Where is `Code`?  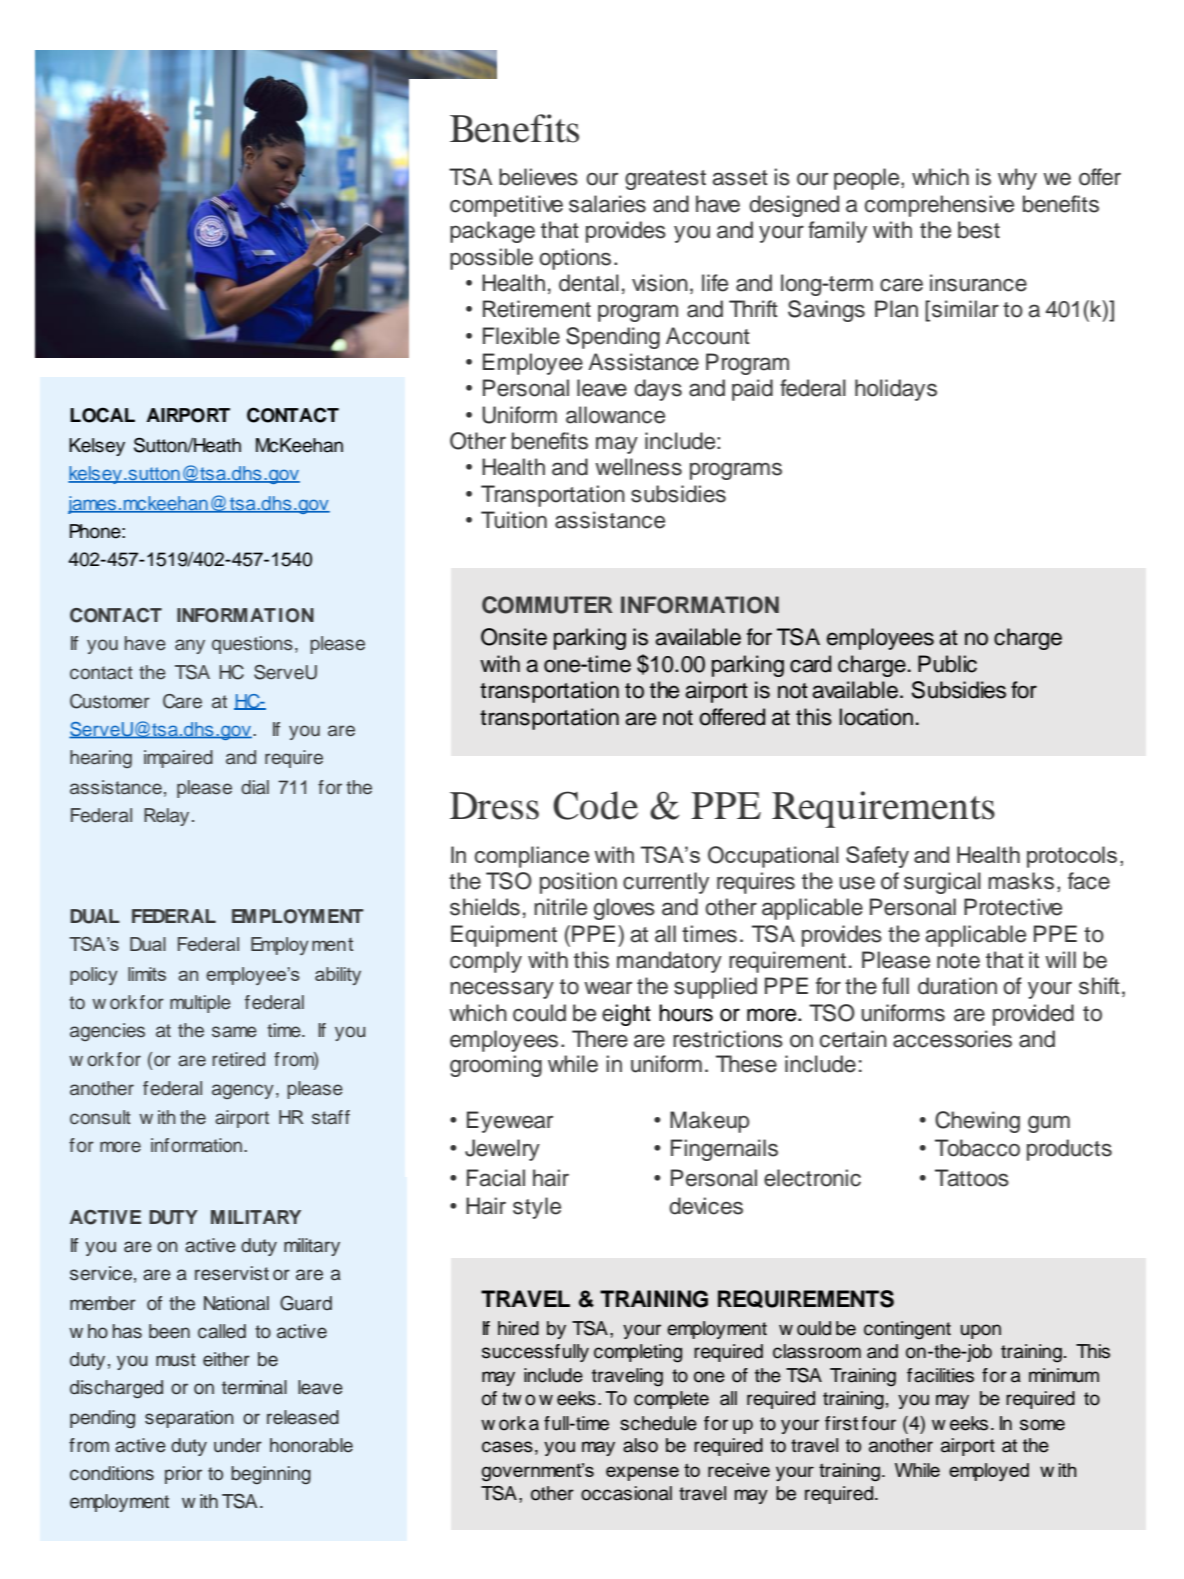
Code is located at coordinates (595, 805).
